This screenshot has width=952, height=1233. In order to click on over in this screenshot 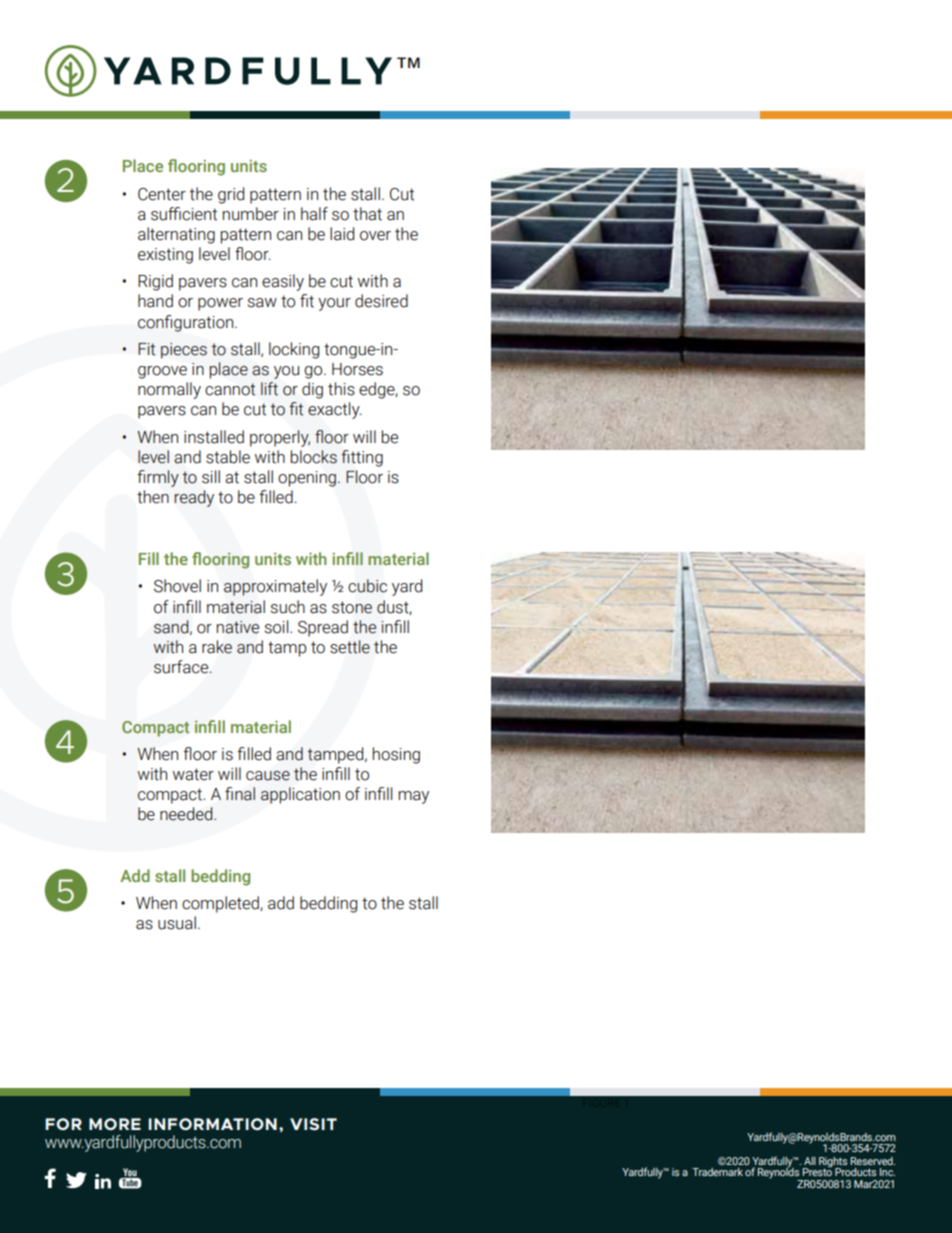, I will do `click(375, 236)`.
